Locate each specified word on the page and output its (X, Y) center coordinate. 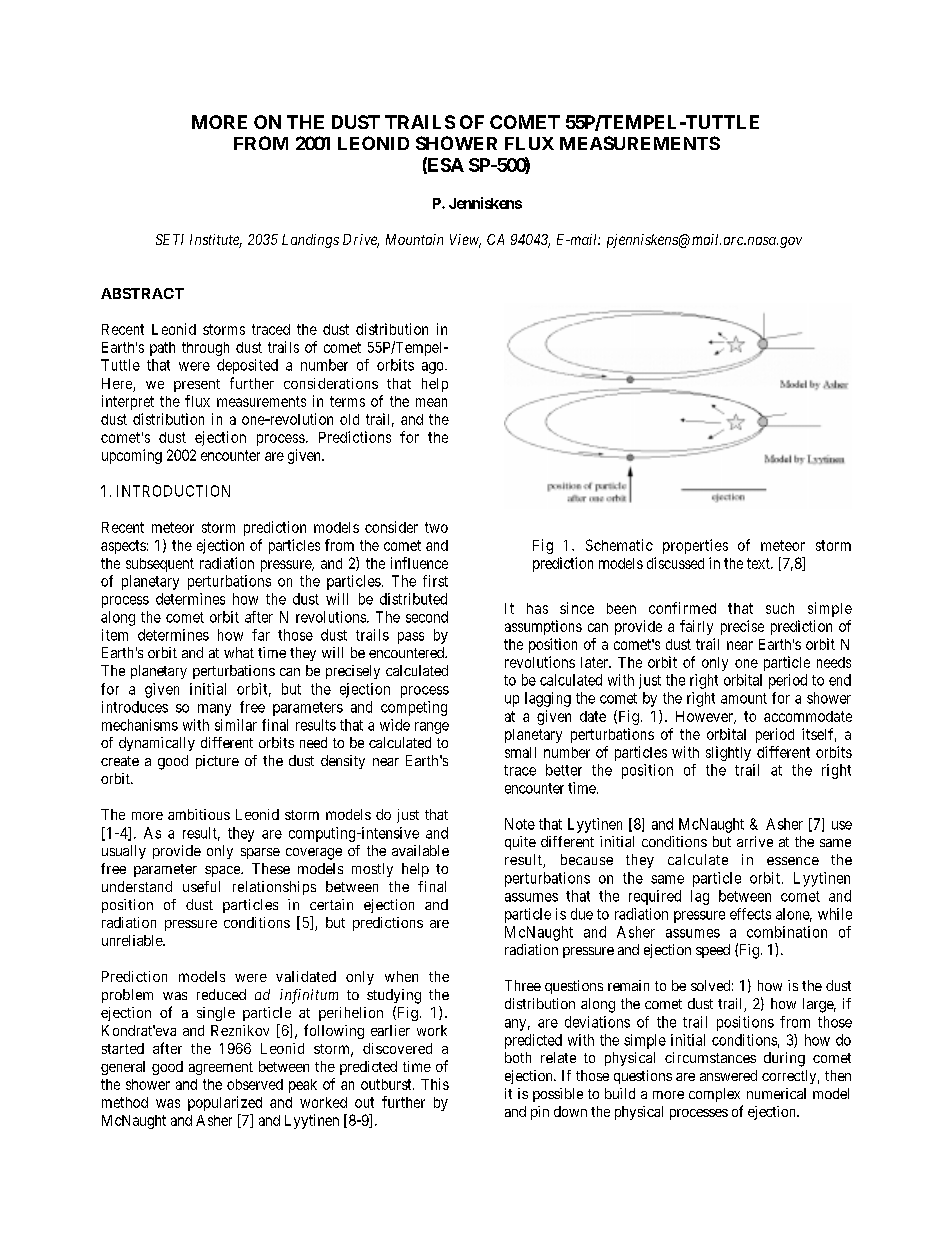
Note (520, 824)
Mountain (414, 239)
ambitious (199, 814)
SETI (170, 239)
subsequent (160, 565)
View (465, 241)
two (436, 527)
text (759, 563)
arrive (755, 841)
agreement (221, 1068)
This (435, 1084)
